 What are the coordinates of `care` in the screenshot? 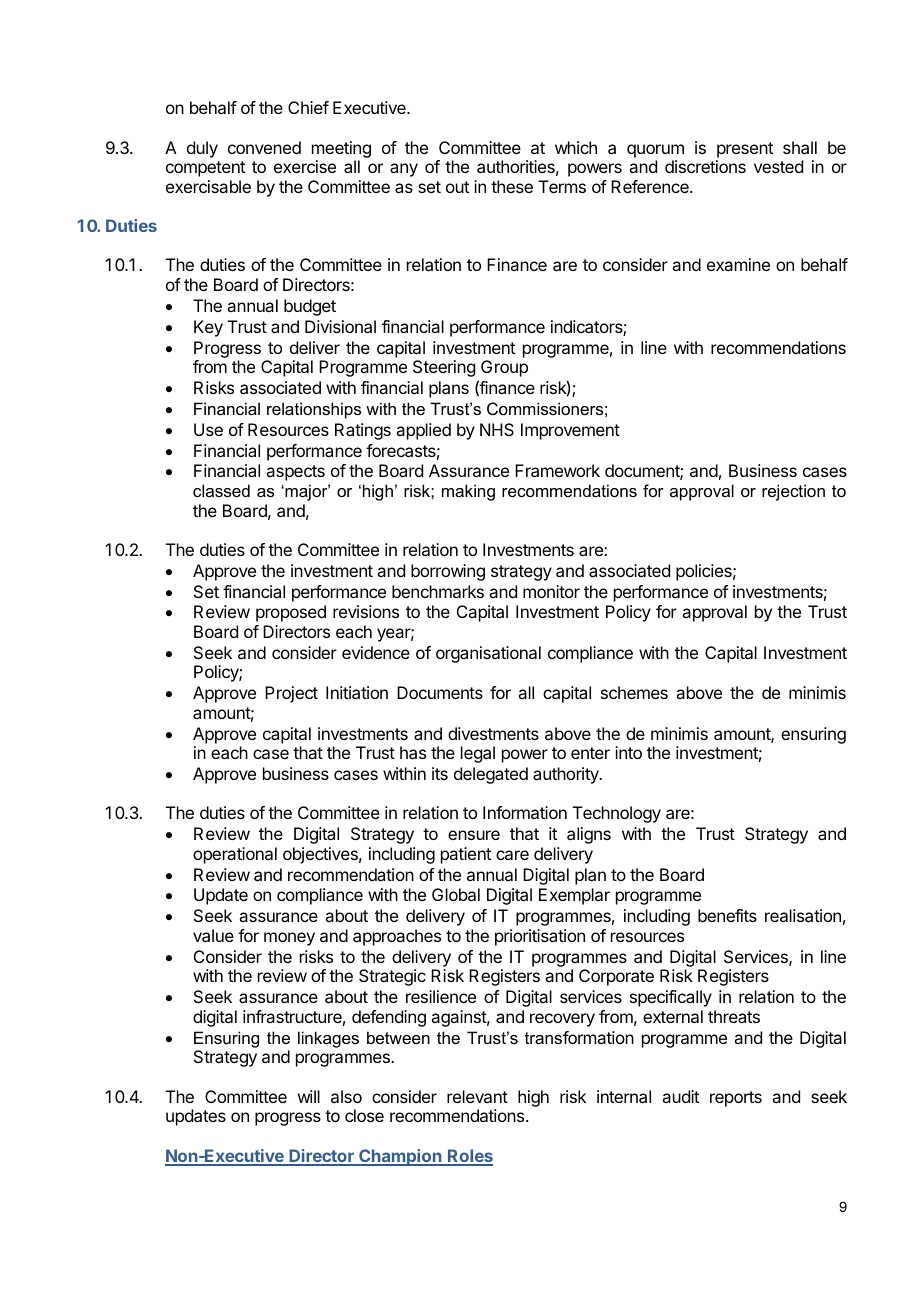 It's located at (512, 855).
